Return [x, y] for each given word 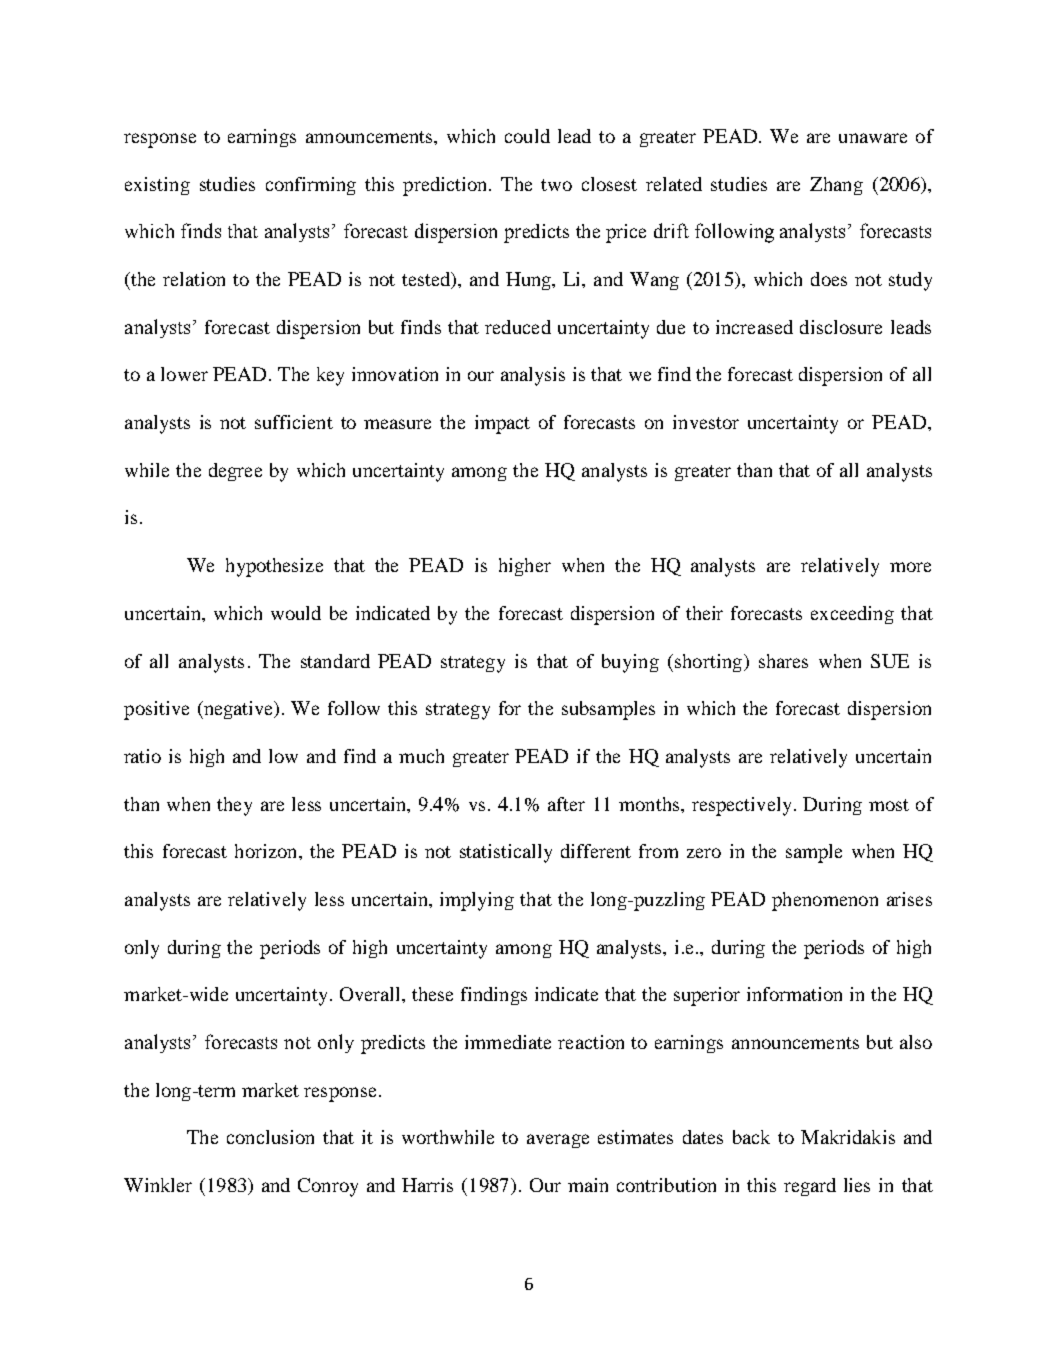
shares [783, 661]
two [556, 185]
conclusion [270, 1137]
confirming [311, 186]
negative [238, 710]
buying [630, 663]
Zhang [836, 186]
